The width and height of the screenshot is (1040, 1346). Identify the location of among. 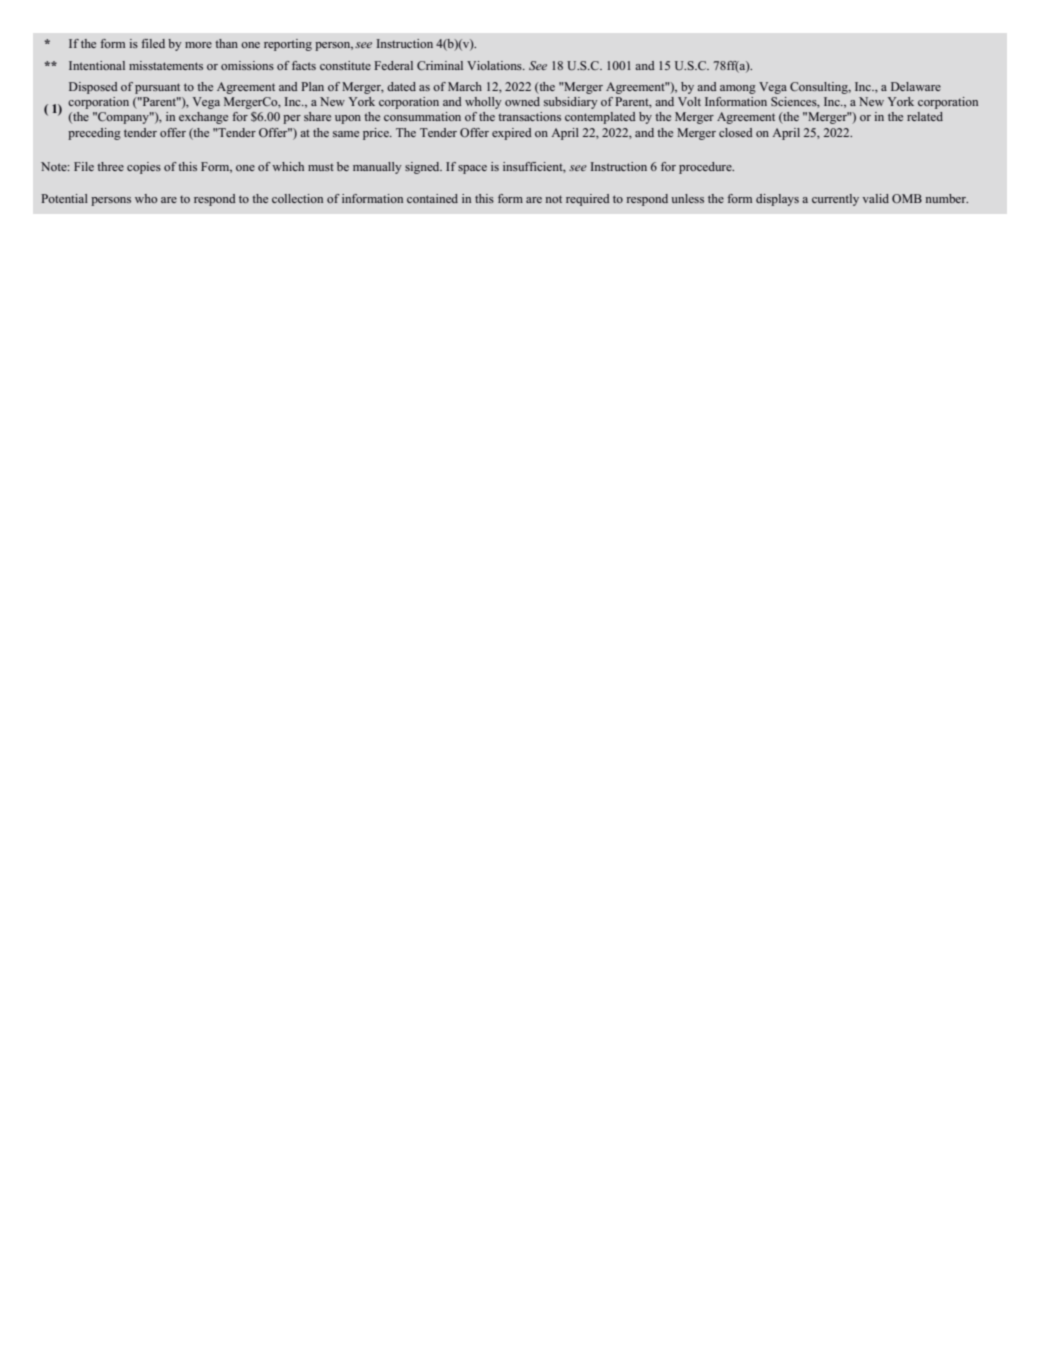
(738, 89).
